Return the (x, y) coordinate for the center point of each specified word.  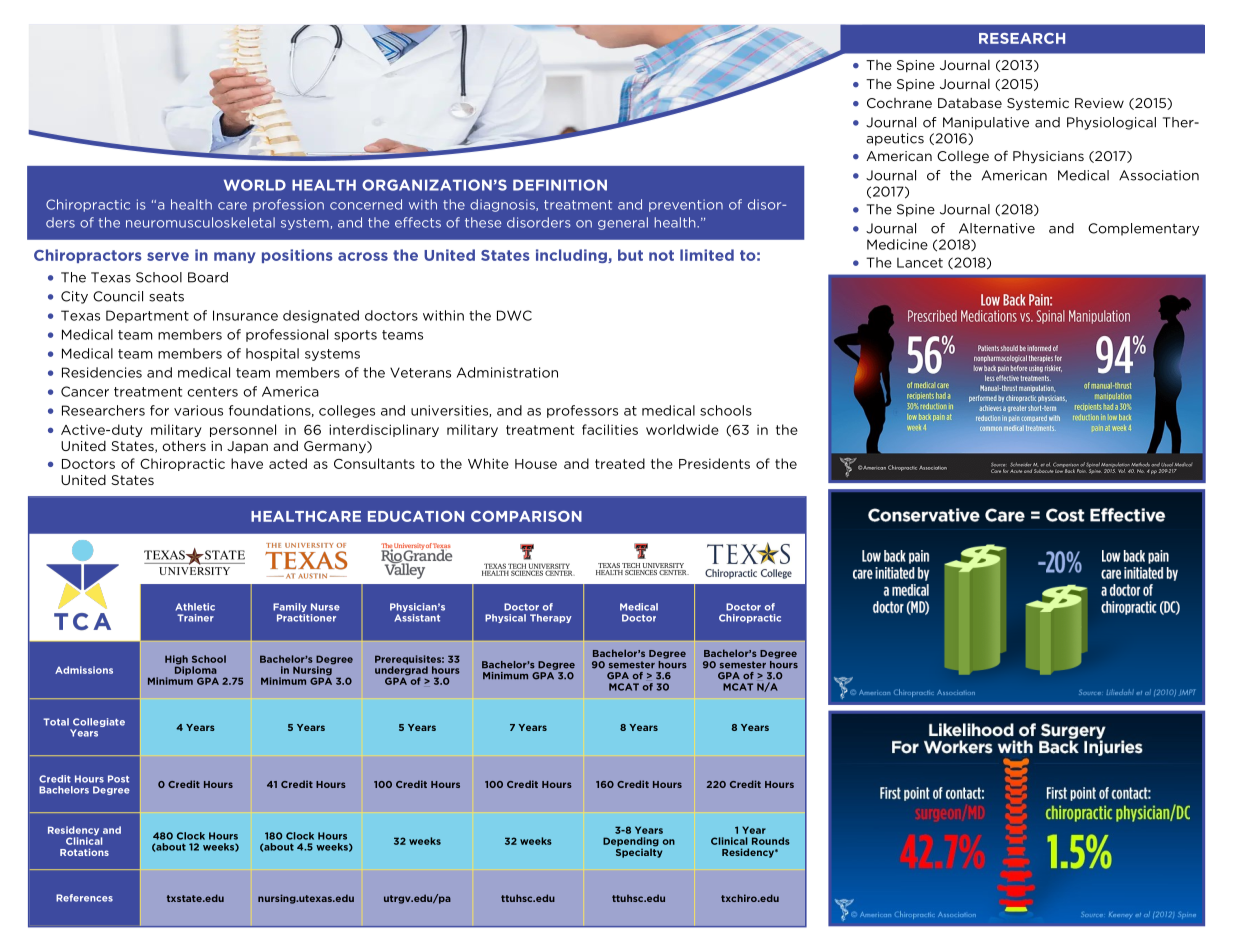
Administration (507, 372)
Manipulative (986, 123)
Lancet (920, 263)
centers (212, 392)
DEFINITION (560, 185)
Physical (505, 618)
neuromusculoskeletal (200, 222)
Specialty (639, 852)
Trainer (195, 618)
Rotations (84, 852)
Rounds (771, 841)
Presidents (714, 463)
